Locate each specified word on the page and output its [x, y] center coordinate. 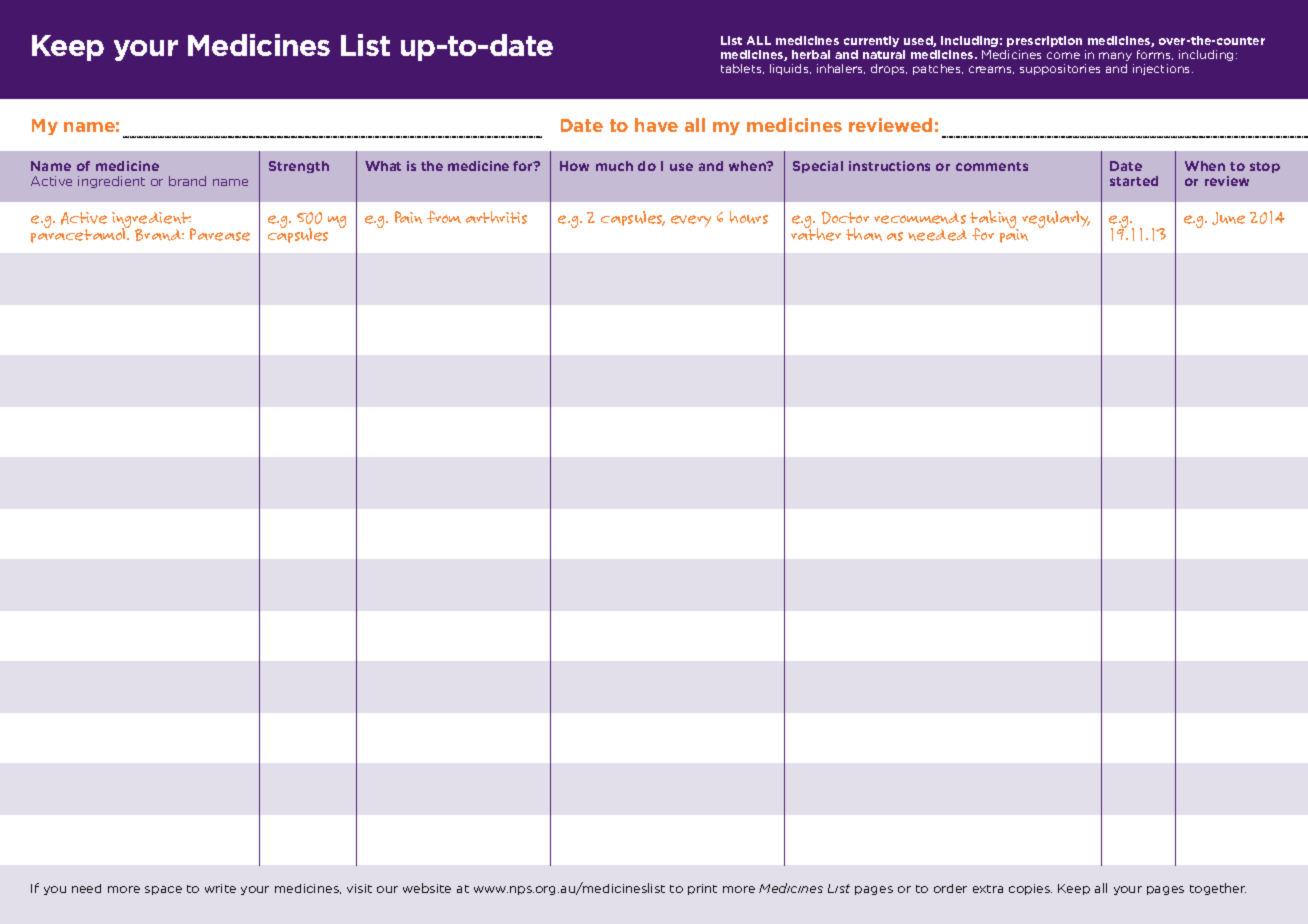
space [163, 890]
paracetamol [79, 234]
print [702, 889]
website [427, 888]
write [220, 888]
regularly [1056, 219]
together [1218, 889]
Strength [299, 167]
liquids [790, 69]
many [1115, 56]
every [691, 221]
